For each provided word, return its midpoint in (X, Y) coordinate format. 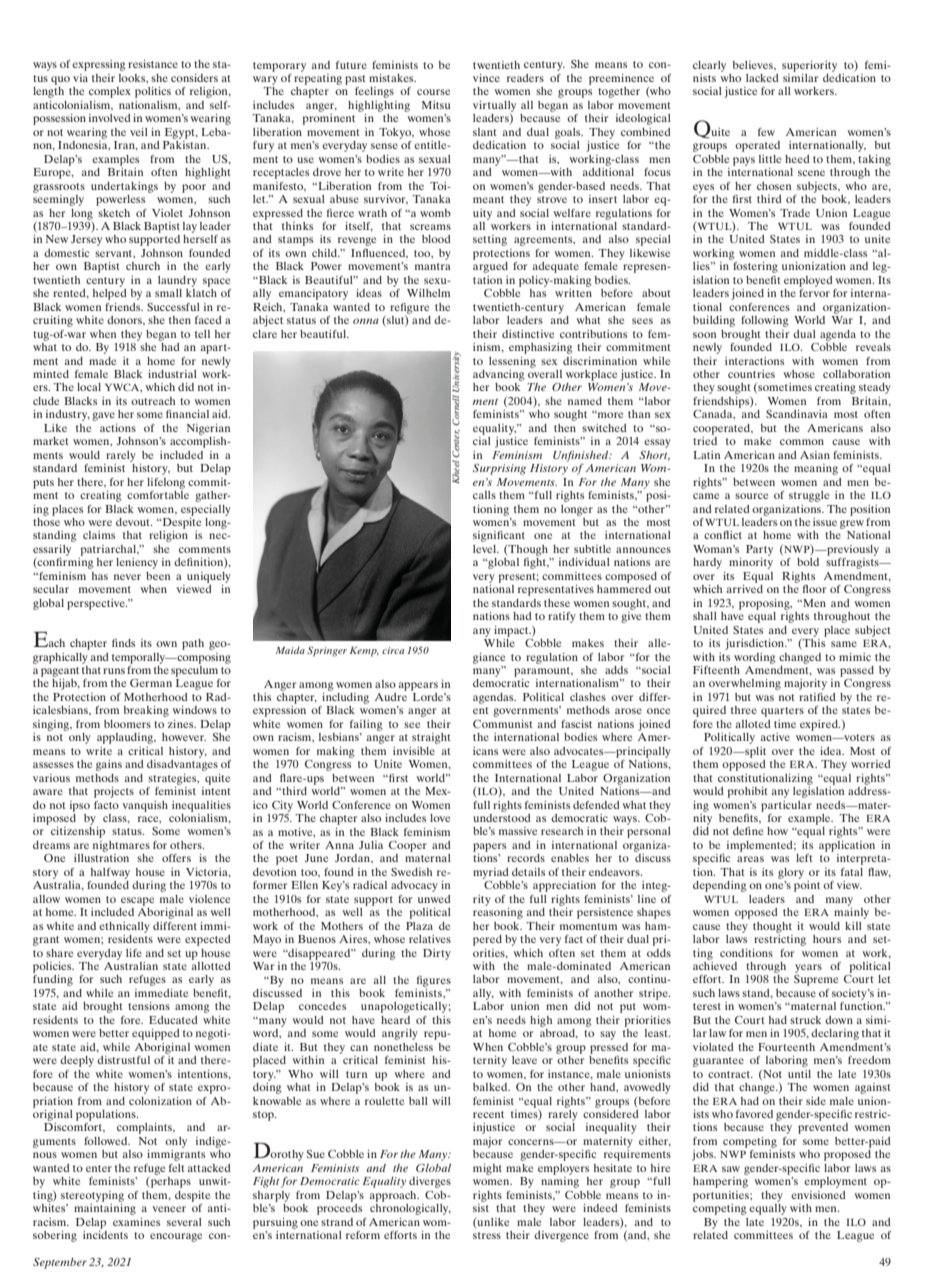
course (433, 92)
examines (136, 1222)
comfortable (158, 493)
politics (153, 92)
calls (484, 495)
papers (489, 847)
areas (750, 859)
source (751, 496)
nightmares (121, 846)
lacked (762, 78)
